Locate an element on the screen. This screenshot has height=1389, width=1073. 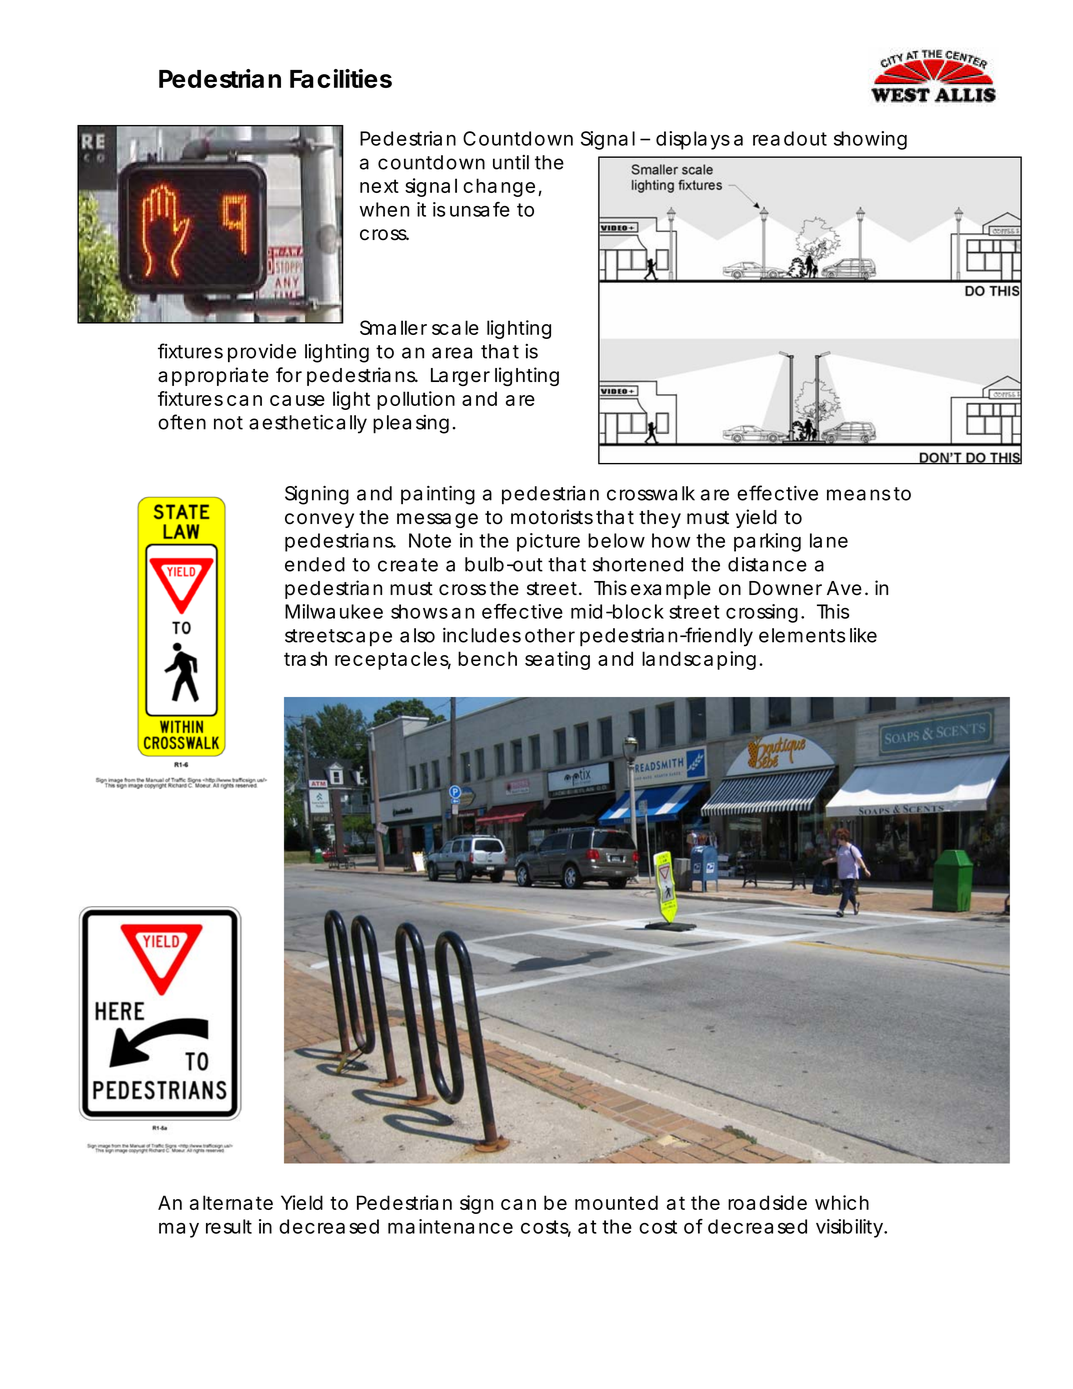
means is located at coordinates (858, 495).
